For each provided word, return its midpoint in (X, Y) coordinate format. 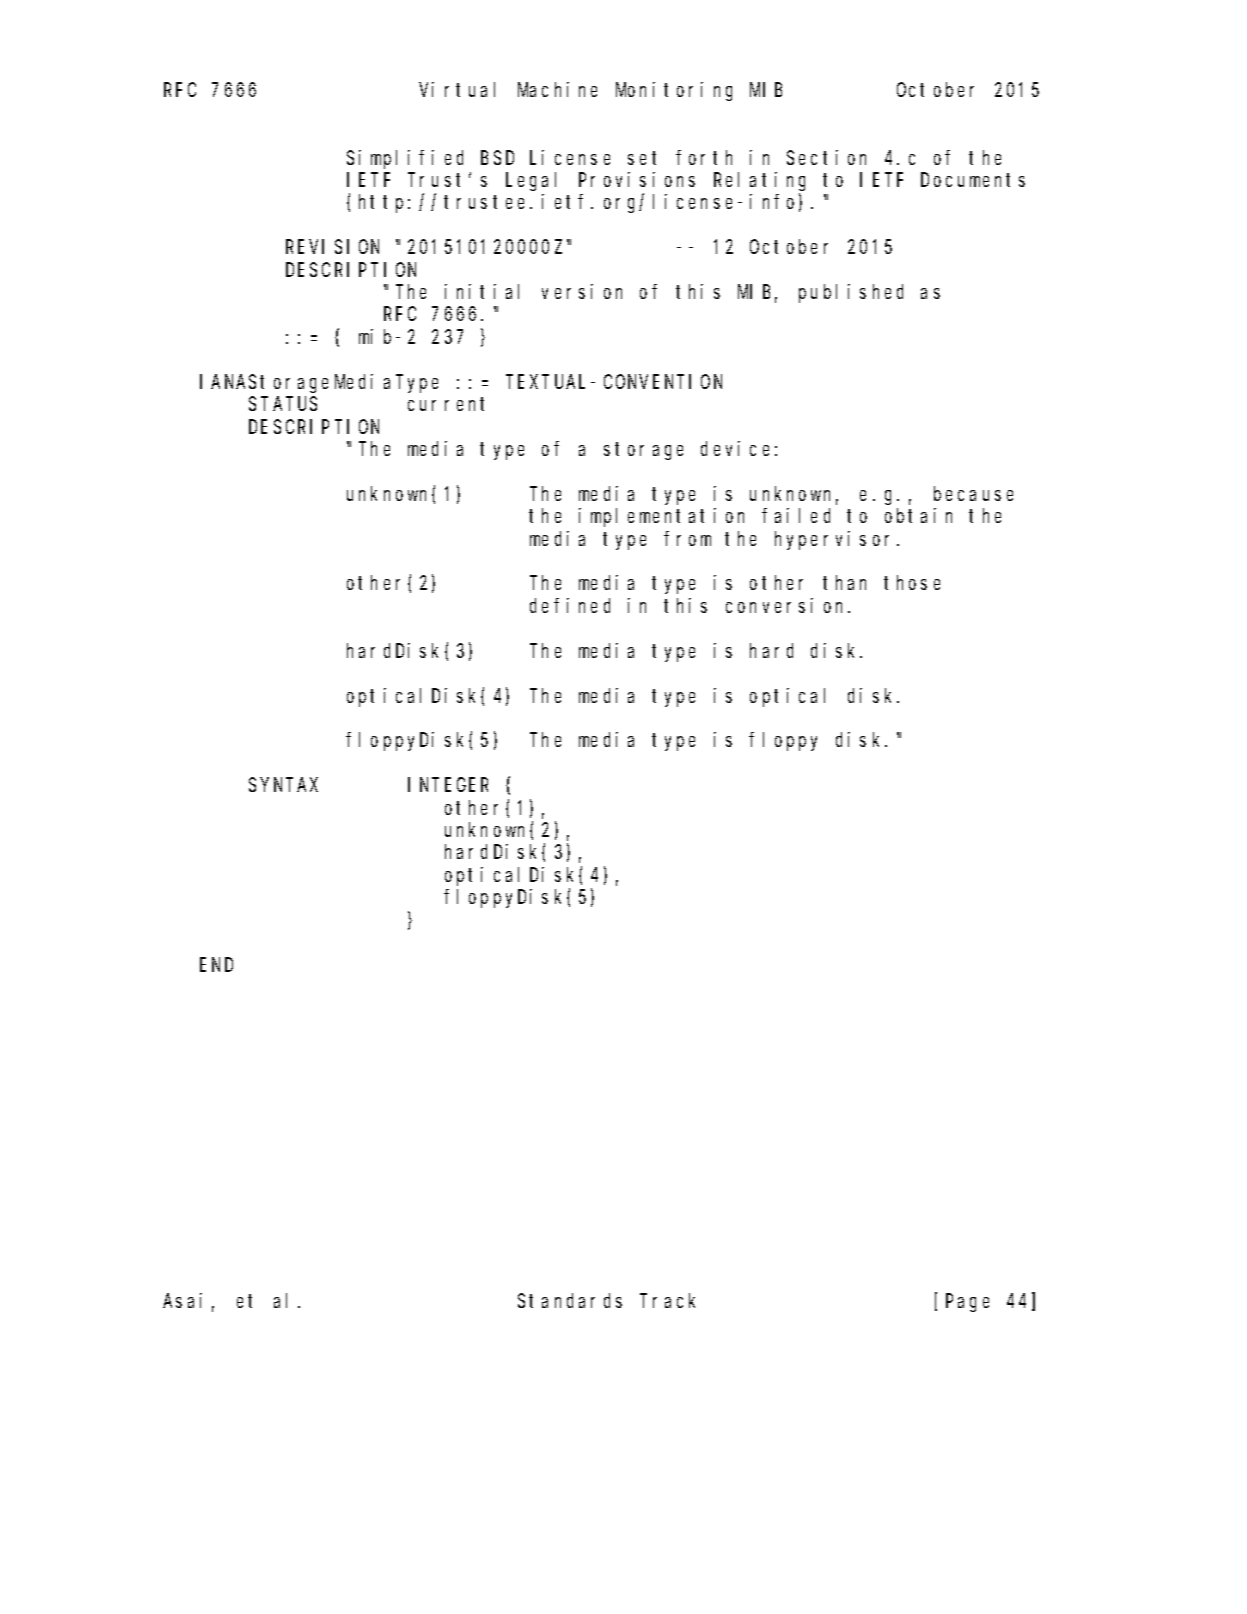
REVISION (332, 247)
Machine (557, 89)
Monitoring (674, 91)
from (687, 538)
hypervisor (836, 540)
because (973, 493)
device (735, 448)
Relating (759, 181)
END (216, 965)
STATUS (283, 404)
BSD (497, 158)
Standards (570, 1300)
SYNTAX (283, 785)
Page (967, 1303)
